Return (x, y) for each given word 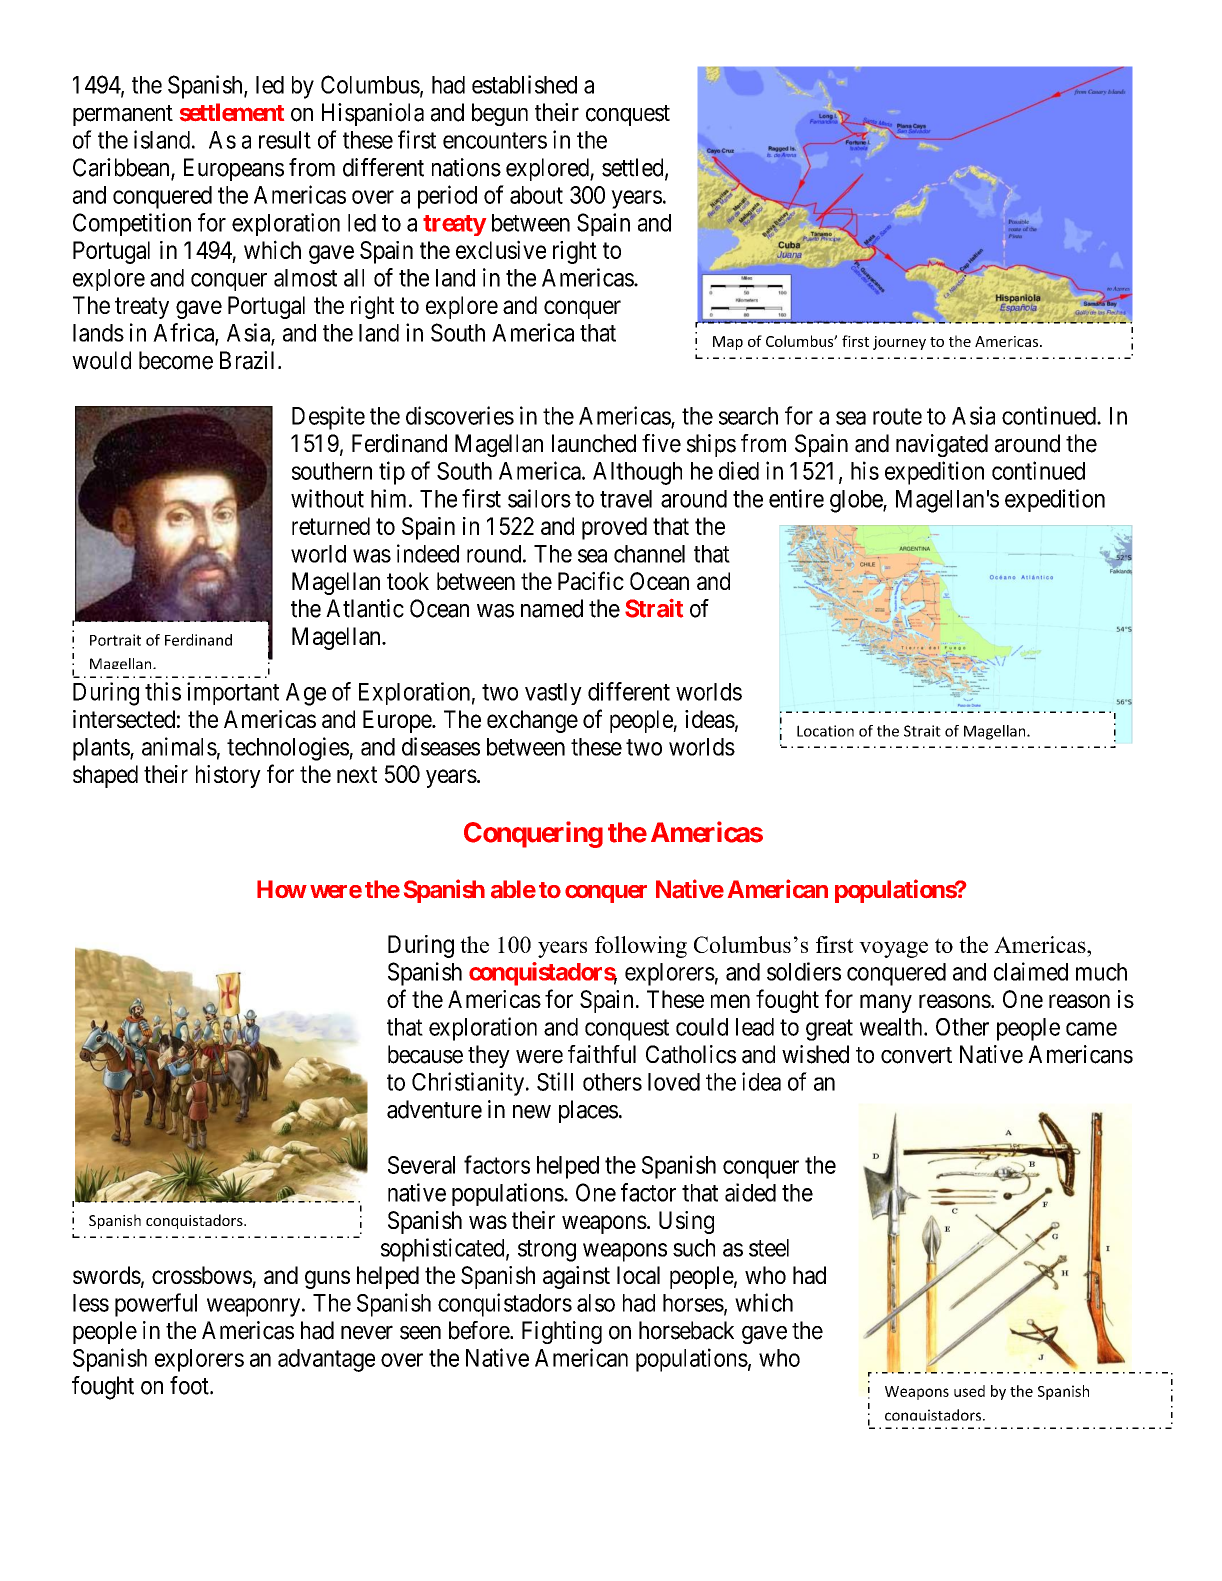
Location (825, 731)
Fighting (562, 1332)
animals (179, 746)
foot (190, 1385)
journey (899, 343)
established (524, 84)
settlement (232, 112)
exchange (532, 721)
